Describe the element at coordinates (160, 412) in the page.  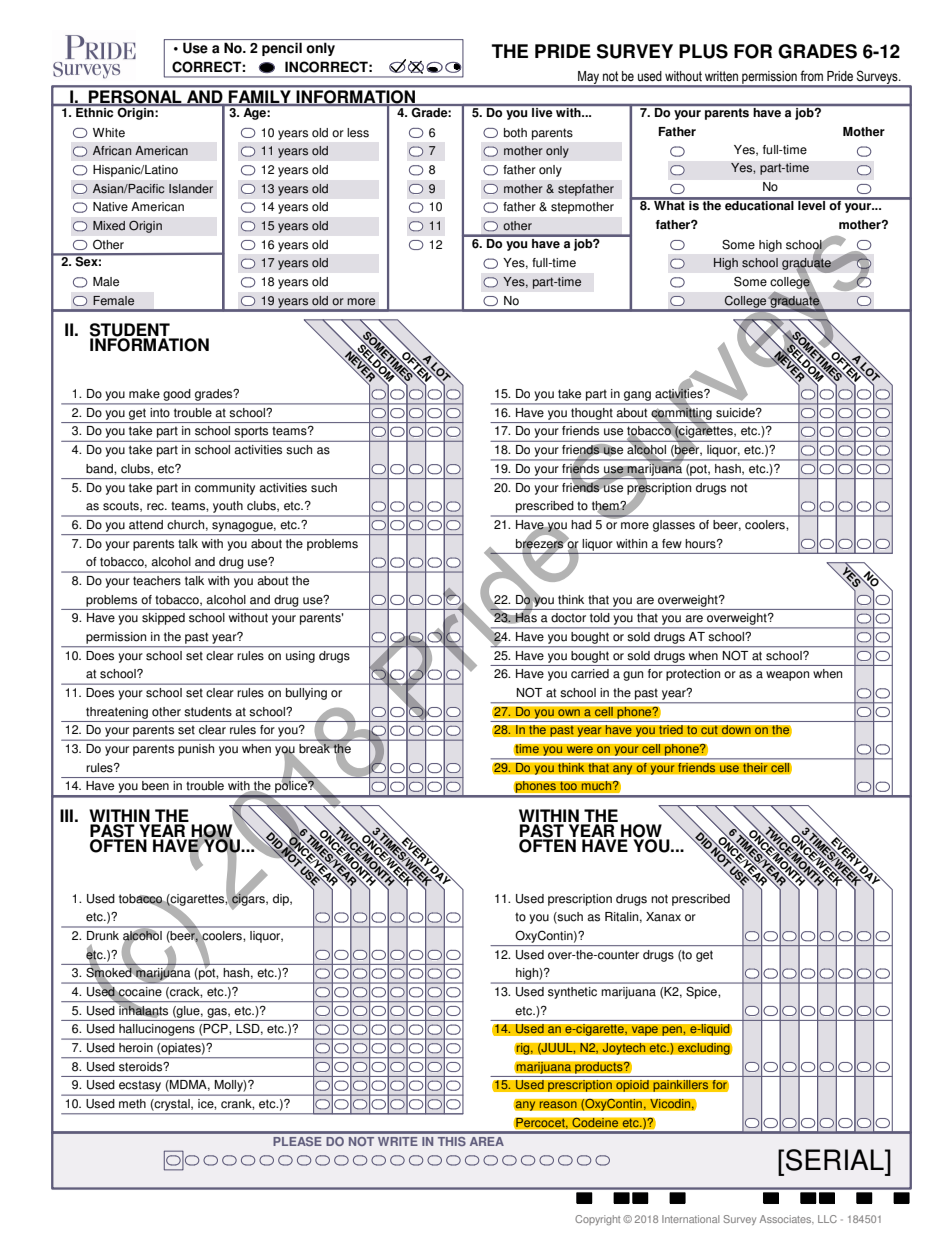
I see `into` at that location.
